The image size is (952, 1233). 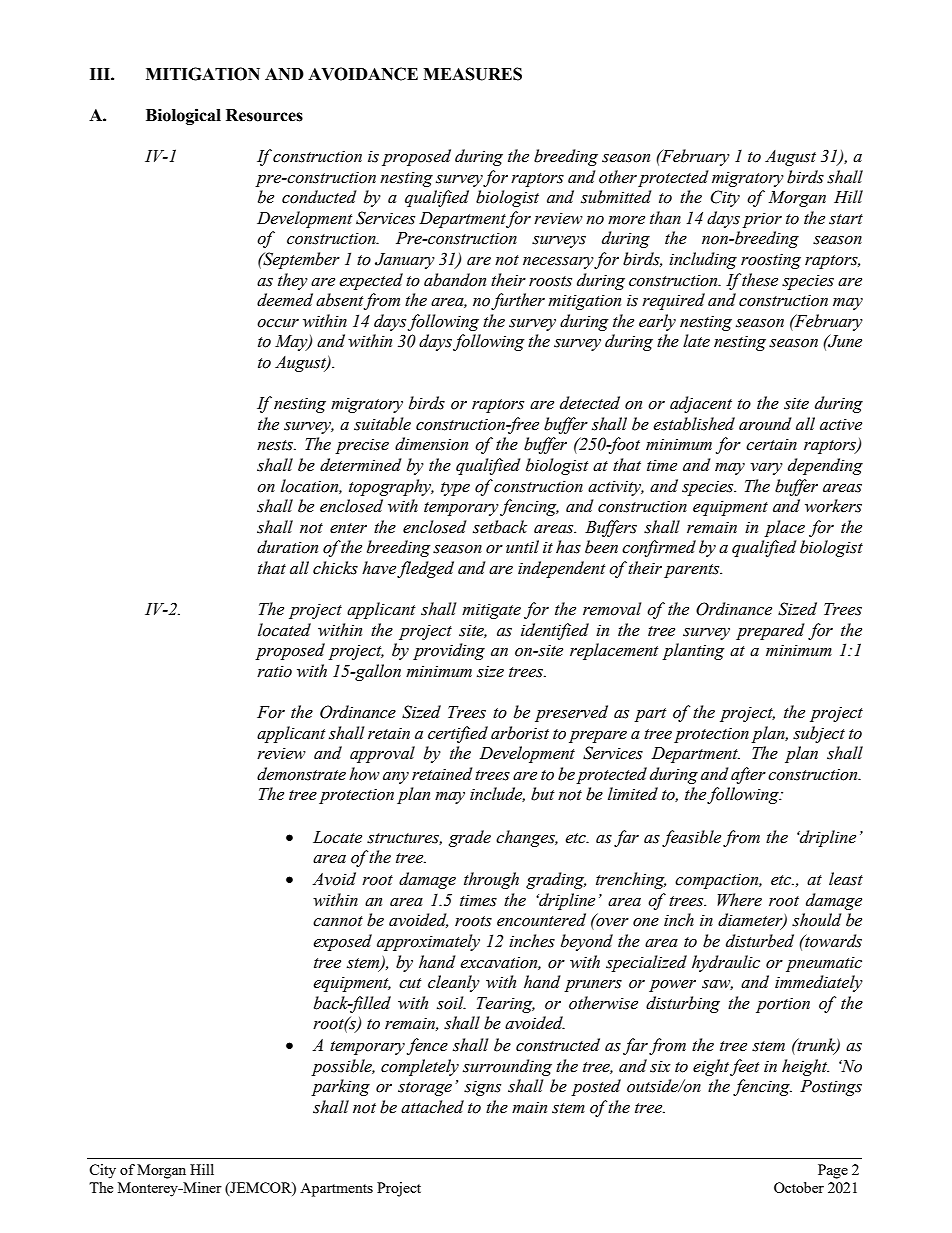 What do you see at coordinates (522, 547) in the screenshot?
I see `until` at bounding box center [522, 547].
